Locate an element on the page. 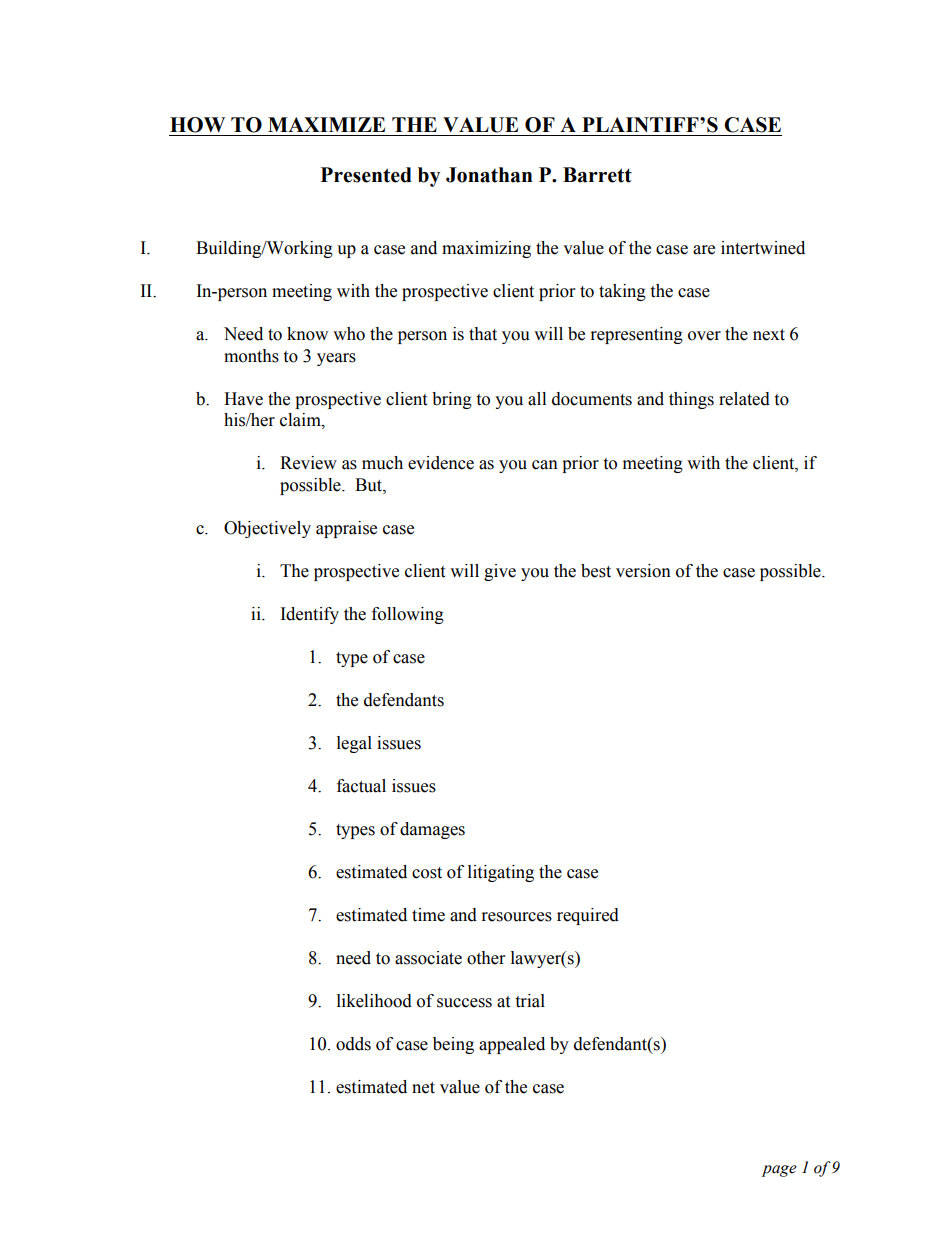 The width and height of the document is (952, 1233). bring is located at coordinates (452, 400).
